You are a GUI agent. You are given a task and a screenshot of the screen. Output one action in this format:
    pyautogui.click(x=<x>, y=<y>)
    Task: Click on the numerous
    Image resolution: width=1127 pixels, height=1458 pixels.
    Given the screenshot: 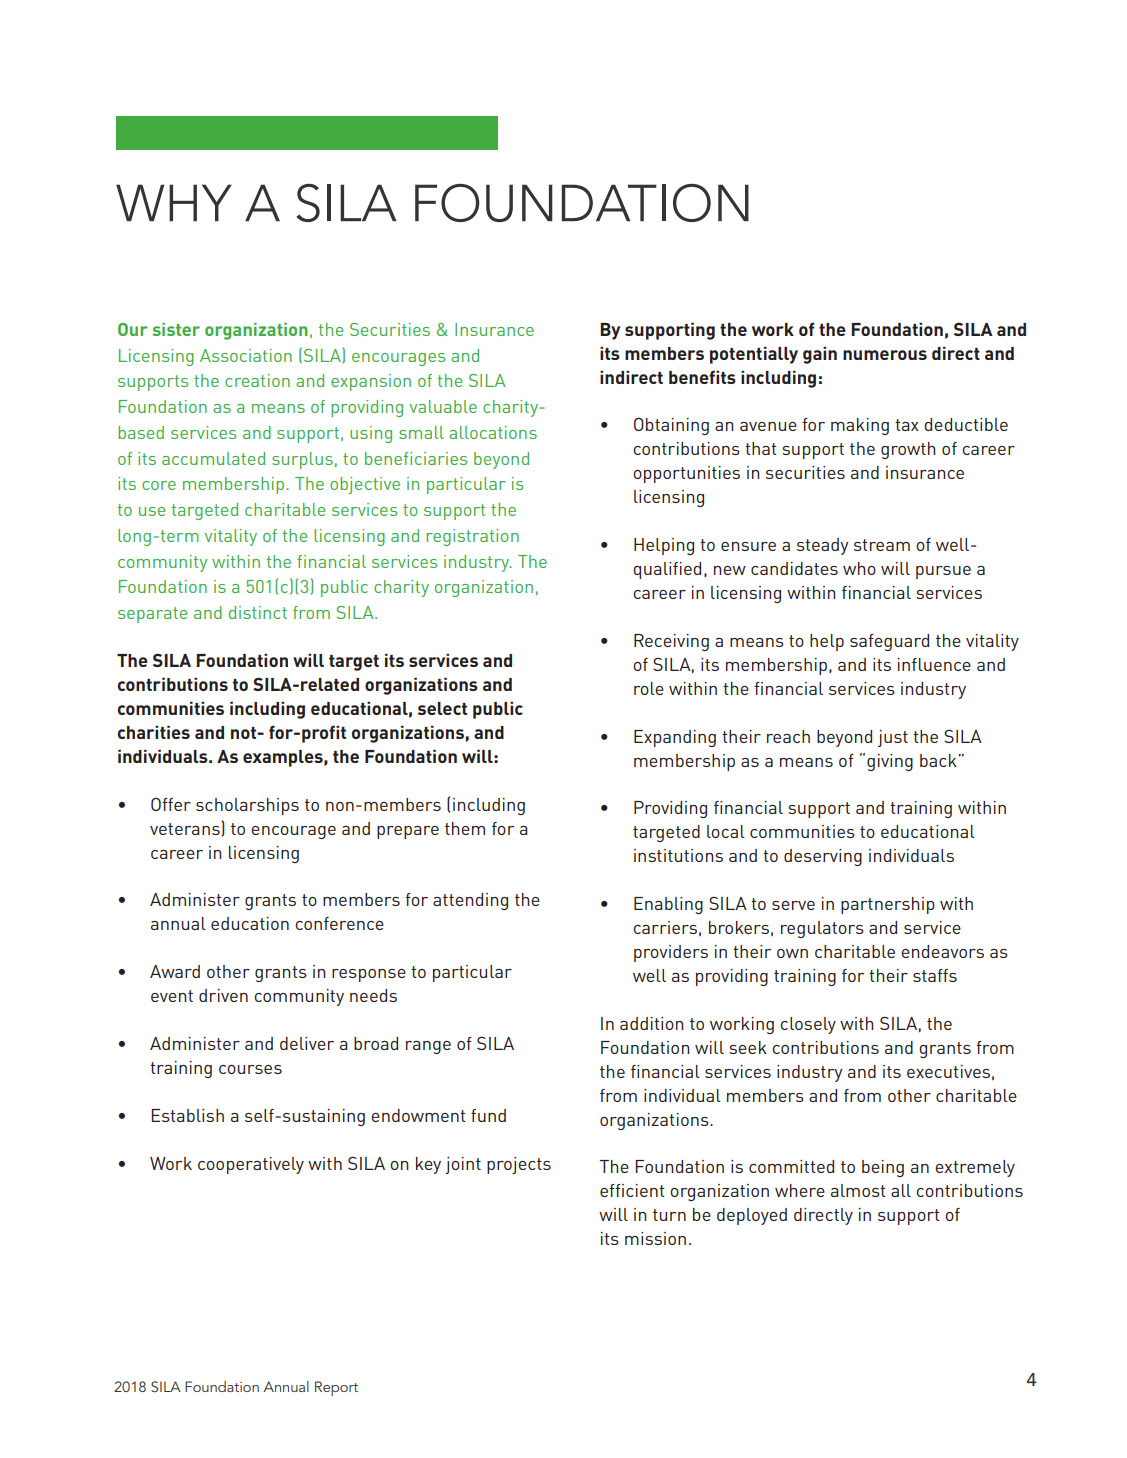 What is the action you would take?
    pyautogui.click(x=885, y=355)
